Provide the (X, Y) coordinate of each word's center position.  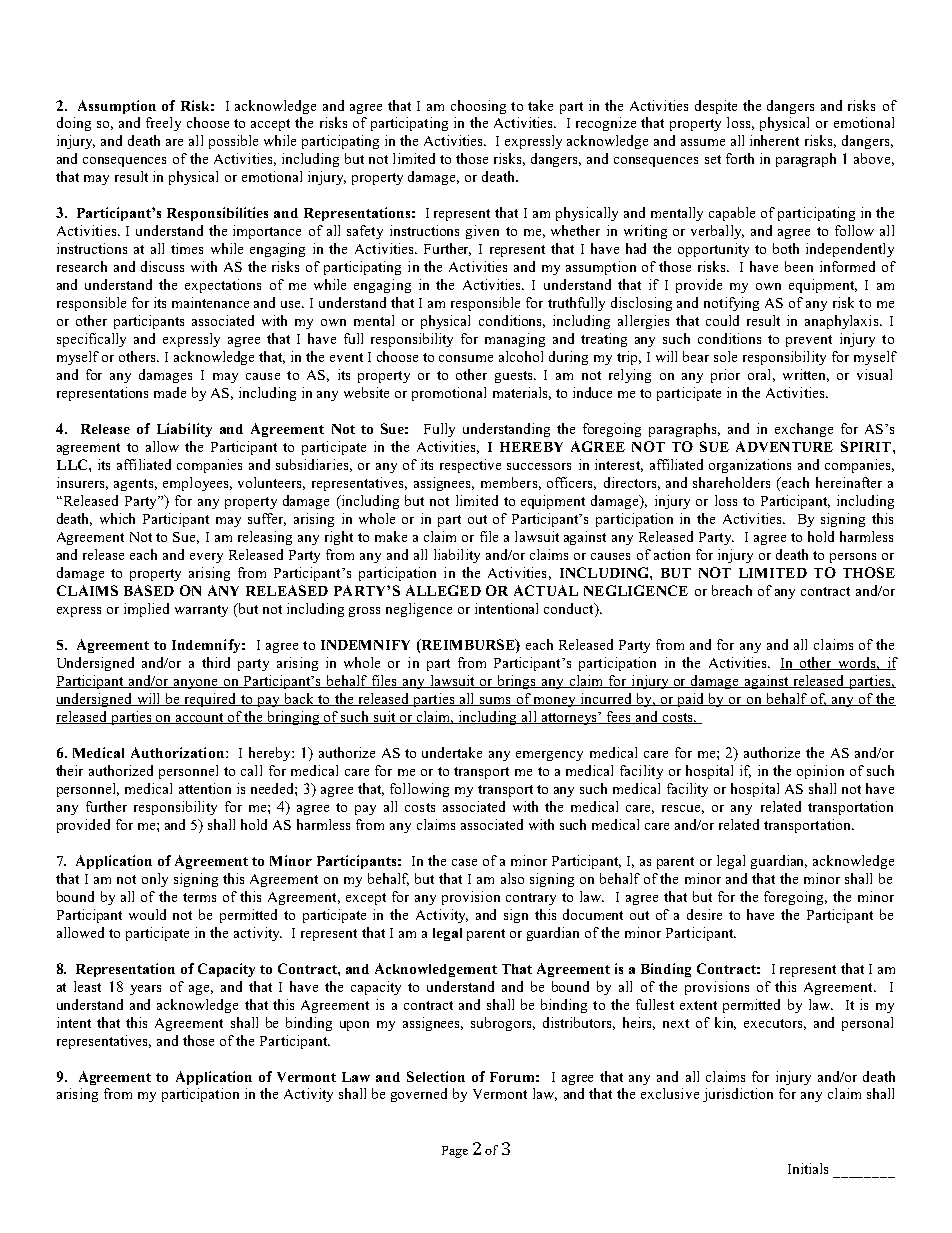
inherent (774, 140)
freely (163, 124)
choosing (478, 107)
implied (146, 610)
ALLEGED (443, 590)
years (145, 990)
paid (691, 700)
